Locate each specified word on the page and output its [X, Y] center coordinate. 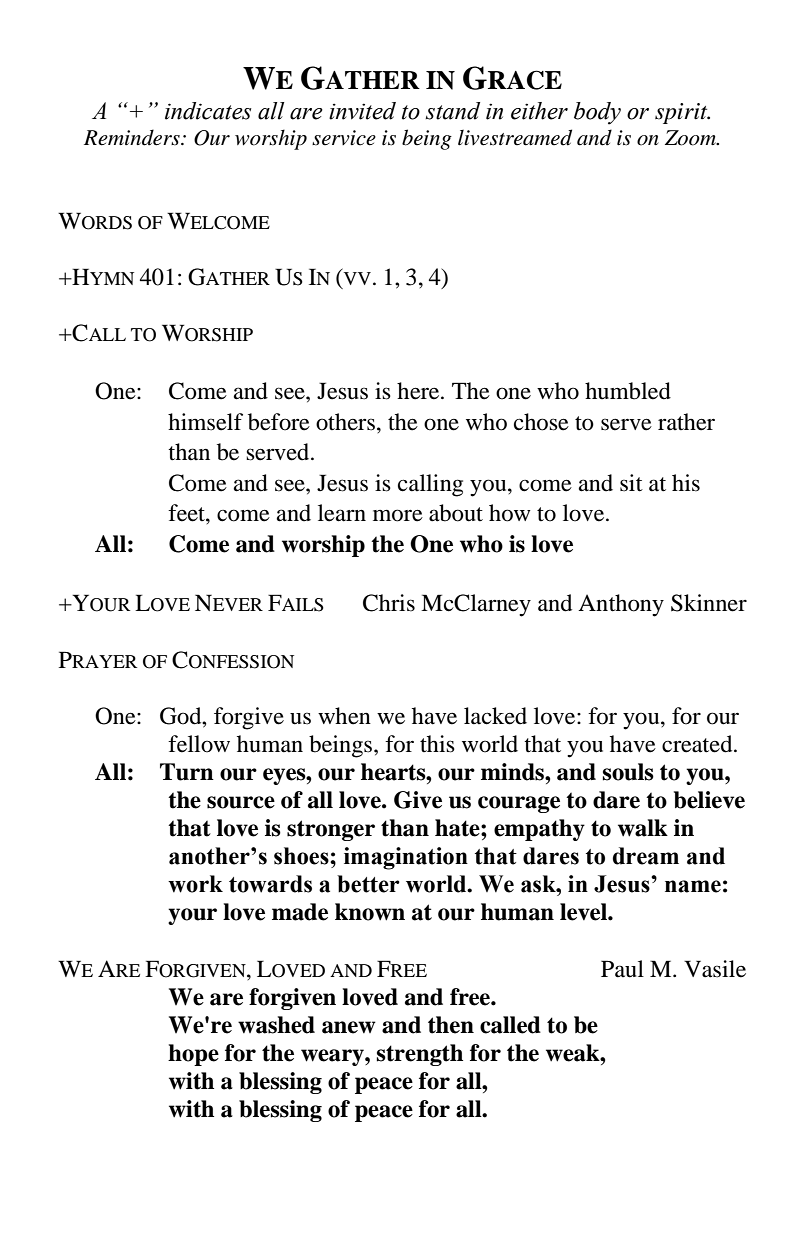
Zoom [691, 138]
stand [453, 111]
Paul [622, 969]
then [451, 1025]
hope [193, 1055]
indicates [208, 111]
